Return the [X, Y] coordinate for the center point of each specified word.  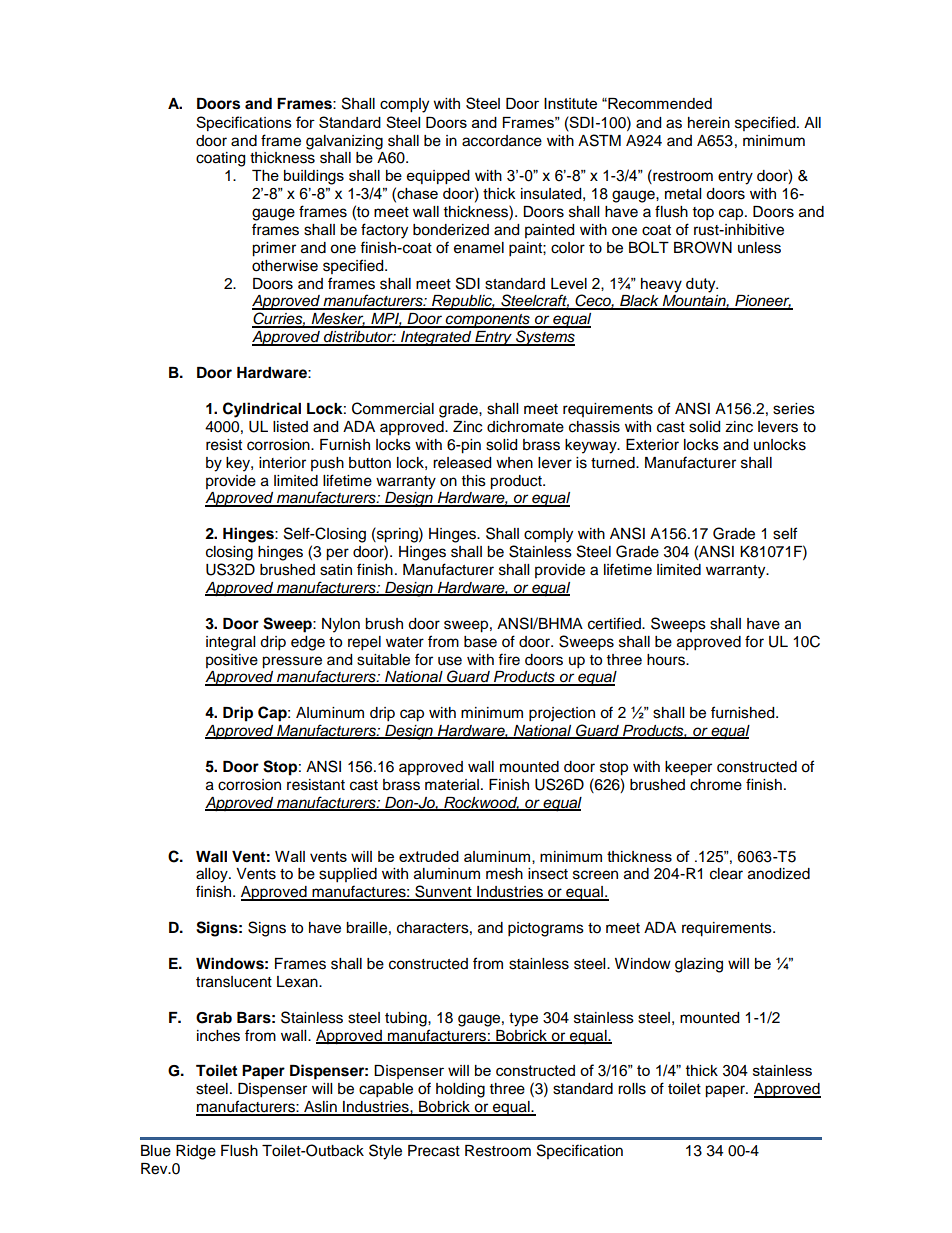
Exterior [652, 445]
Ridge [196, 1152]
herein [709, 123]
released [462, 463]
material [452, 785]
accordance [502, 141]
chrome [716, 785]
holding [460, 1090]
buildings [314, 177]
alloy [213, 875]
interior [282, 463]
